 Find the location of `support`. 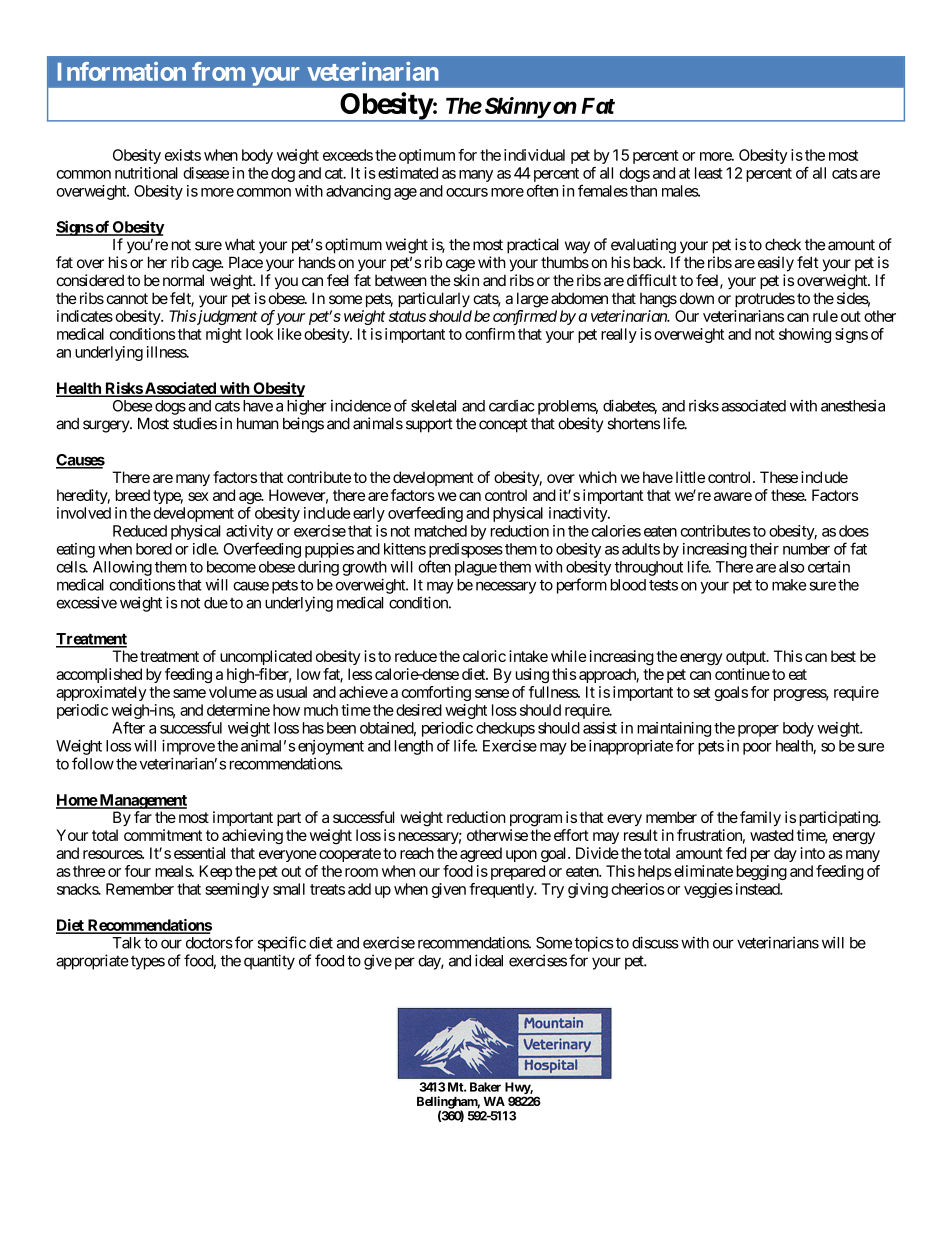

support is located at coordinates (429, 425).
